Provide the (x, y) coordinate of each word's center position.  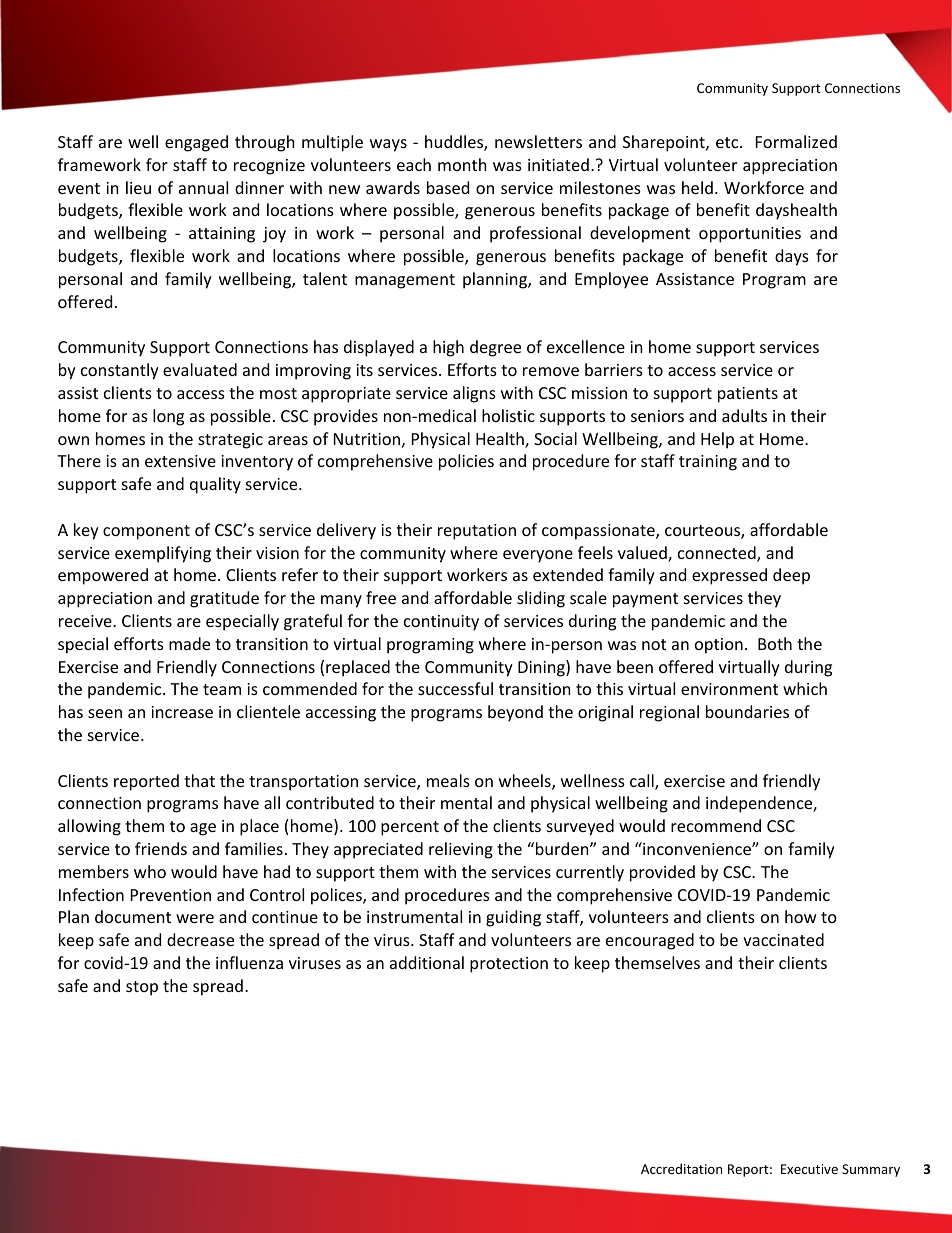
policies (466, 462)
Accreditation (681, 1168)
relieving (461, 850)
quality (215, 485)
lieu (138, 187)
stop (142, 988)
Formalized (796, 141)
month (462, 164)
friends (161, 848)
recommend (716, 825)
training (708, 463)
